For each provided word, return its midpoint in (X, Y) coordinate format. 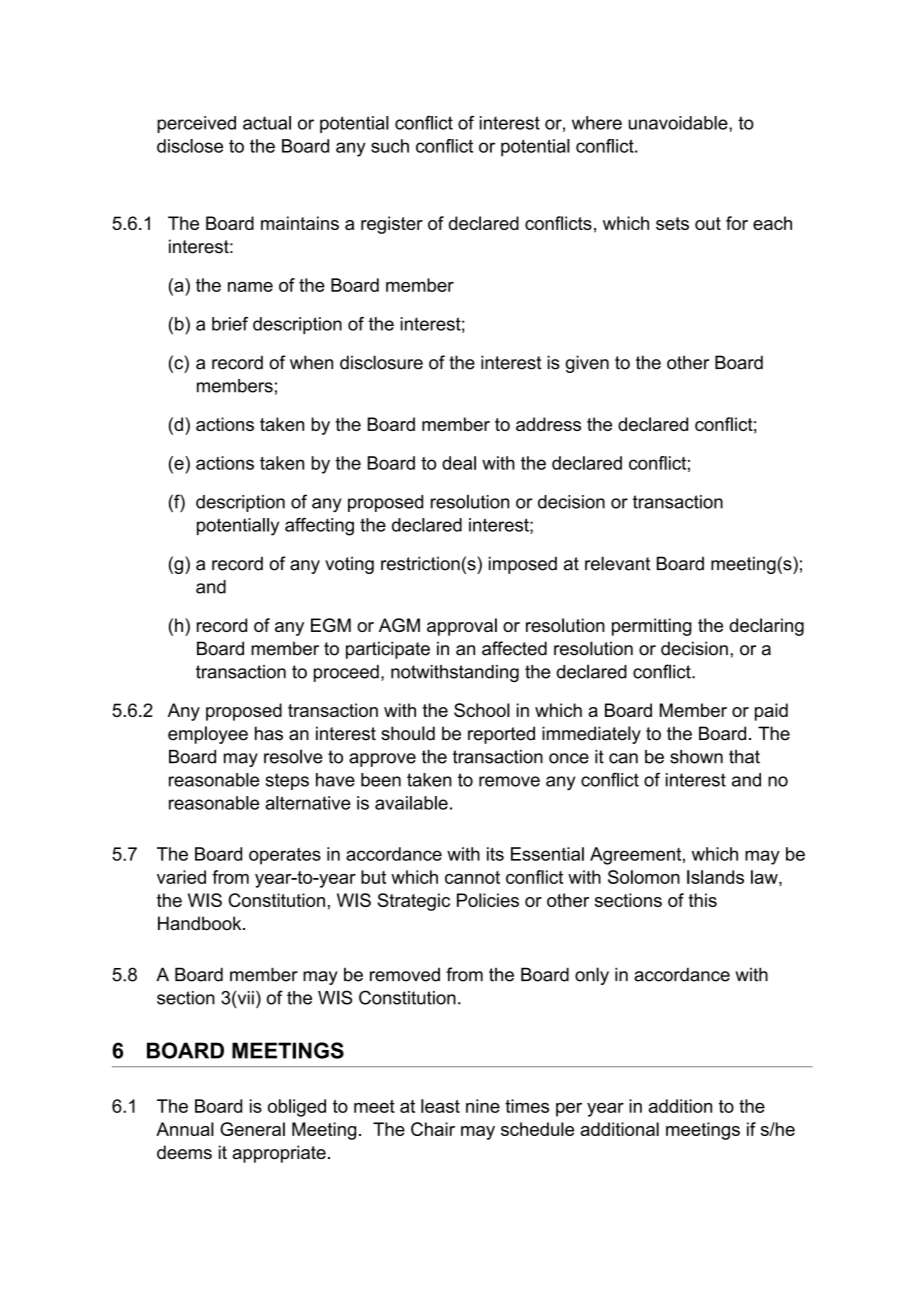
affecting (319, 527)
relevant (617, 563)
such (390, 146)
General (252, 1129)
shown (696, 757)
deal (459, 463)
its (495, 854)
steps (287, 781)
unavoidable (679, 123)
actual (267, 123)
